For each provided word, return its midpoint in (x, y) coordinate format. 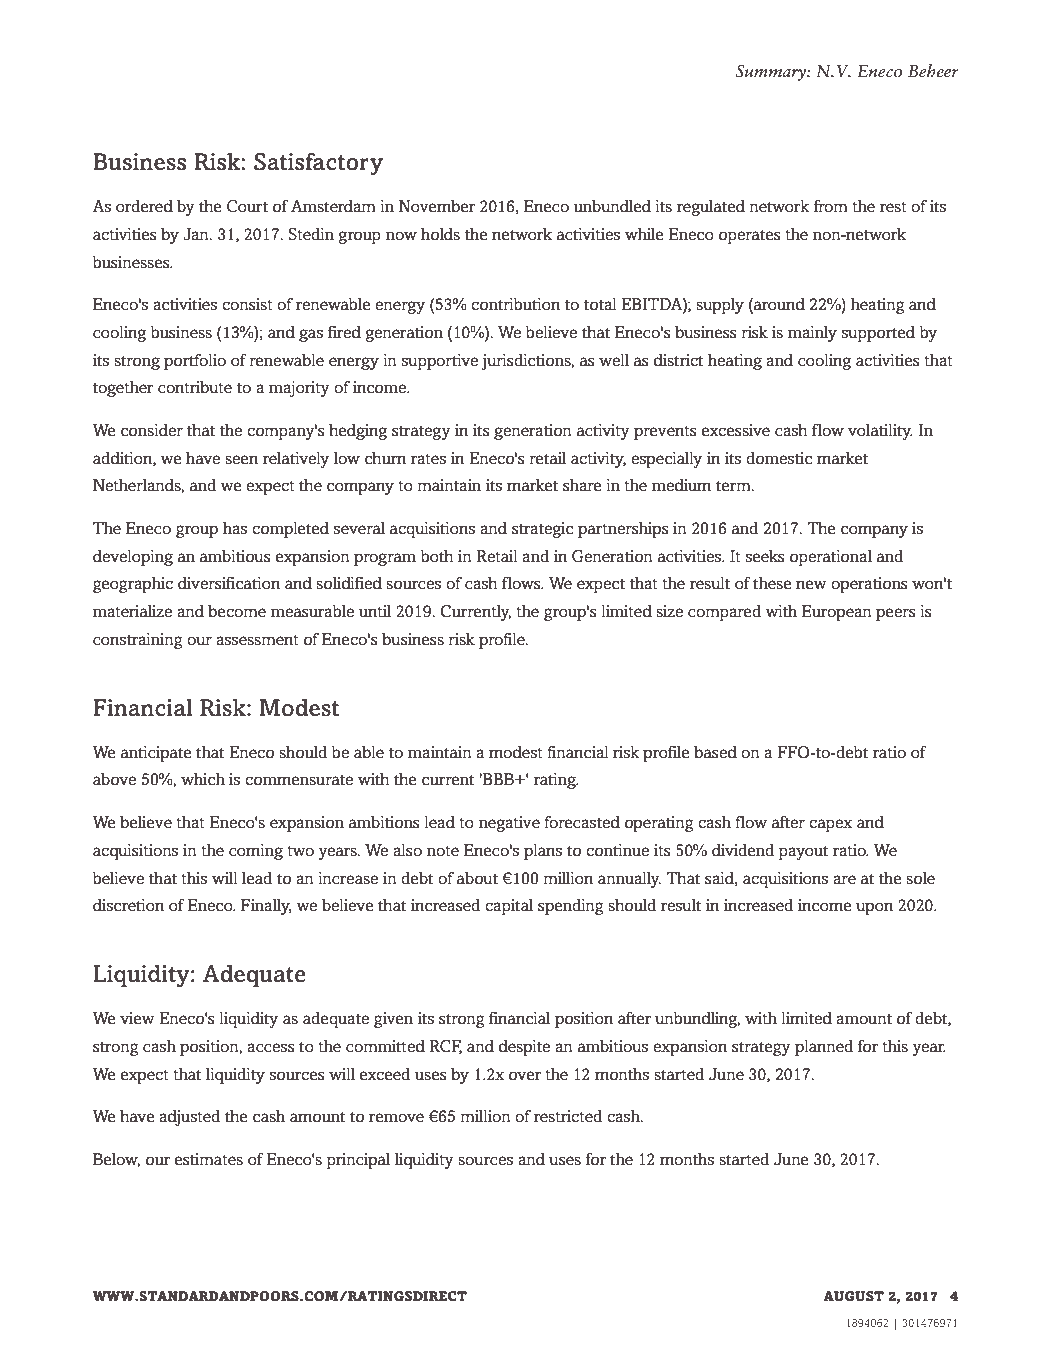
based (715, 752)
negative (509, 824)
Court (247, 206)
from (831, 206)
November (437, 206)
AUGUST (853, 1296)
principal (358, 1161)
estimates (209, 1159)
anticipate (156, 754)
